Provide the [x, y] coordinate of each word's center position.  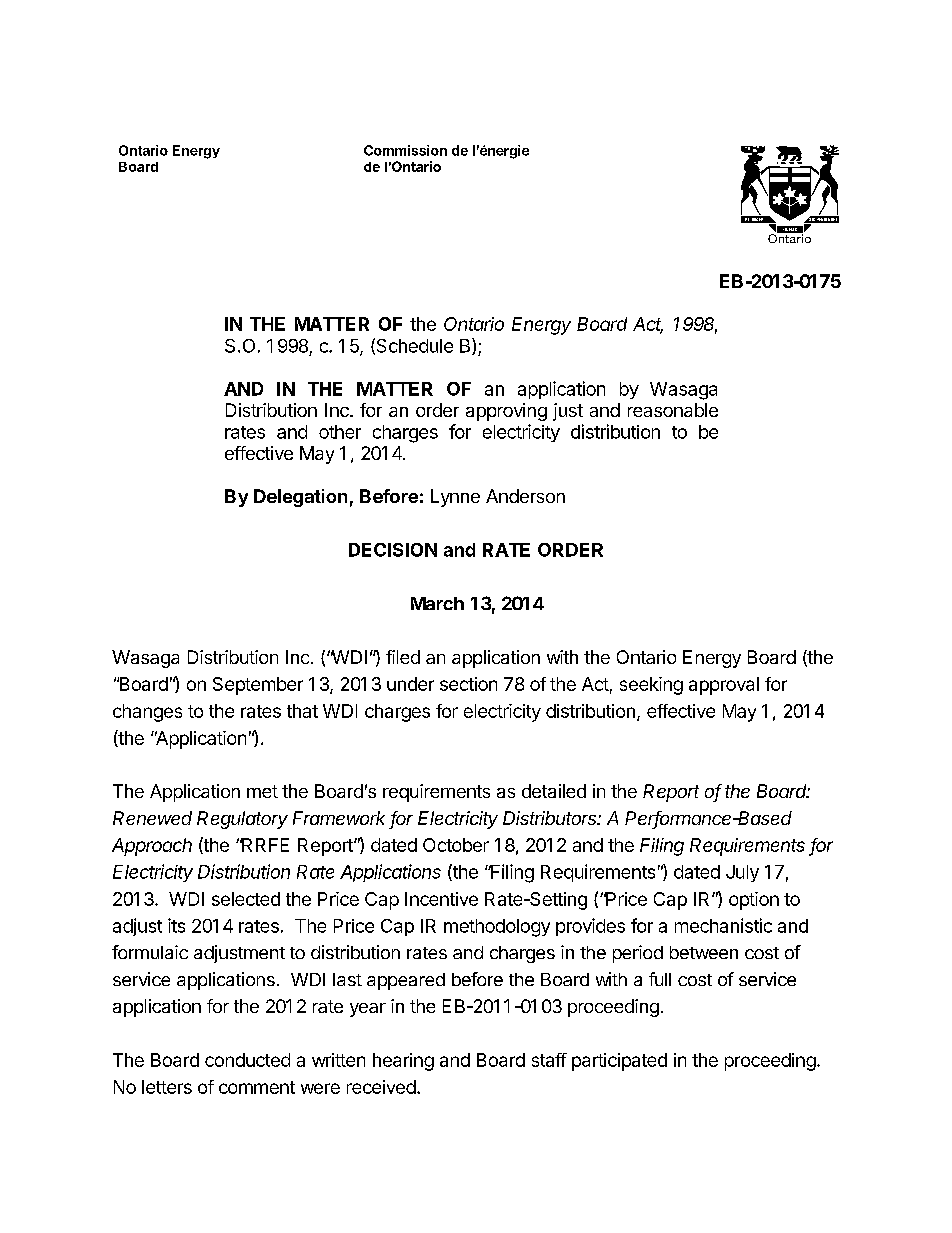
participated [619, 1062]
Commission [405, 150]
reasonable [673, 410]
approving [506, 412]
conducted [247, 1060]
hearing [403, 1062]
